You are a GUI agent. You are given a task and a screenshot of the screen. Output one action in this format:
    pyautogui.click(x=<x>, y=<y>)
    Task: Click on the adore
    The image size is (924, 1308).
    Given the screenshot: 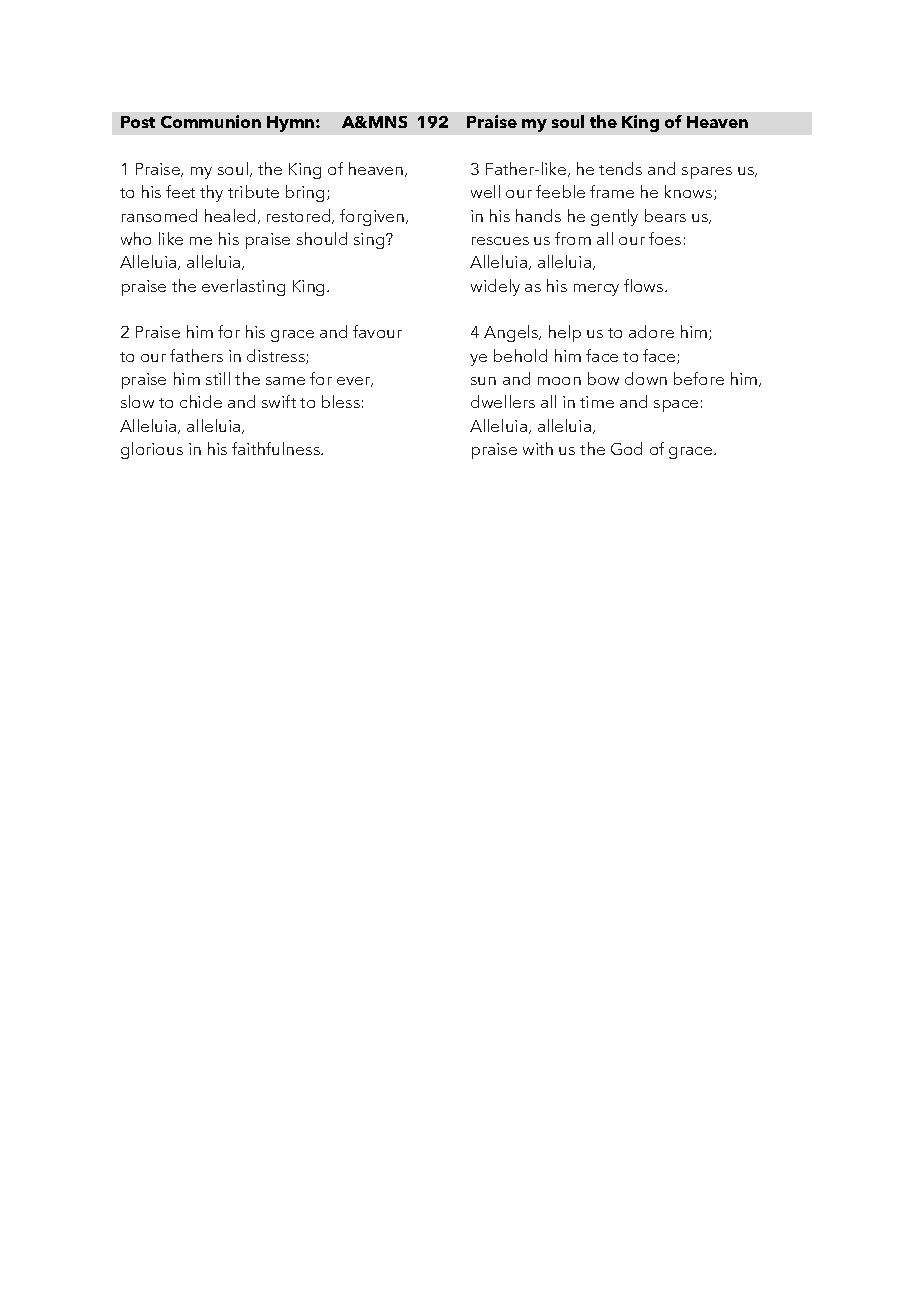 What is the action you would take?
    pyautogui.click(x=651, y=331)
